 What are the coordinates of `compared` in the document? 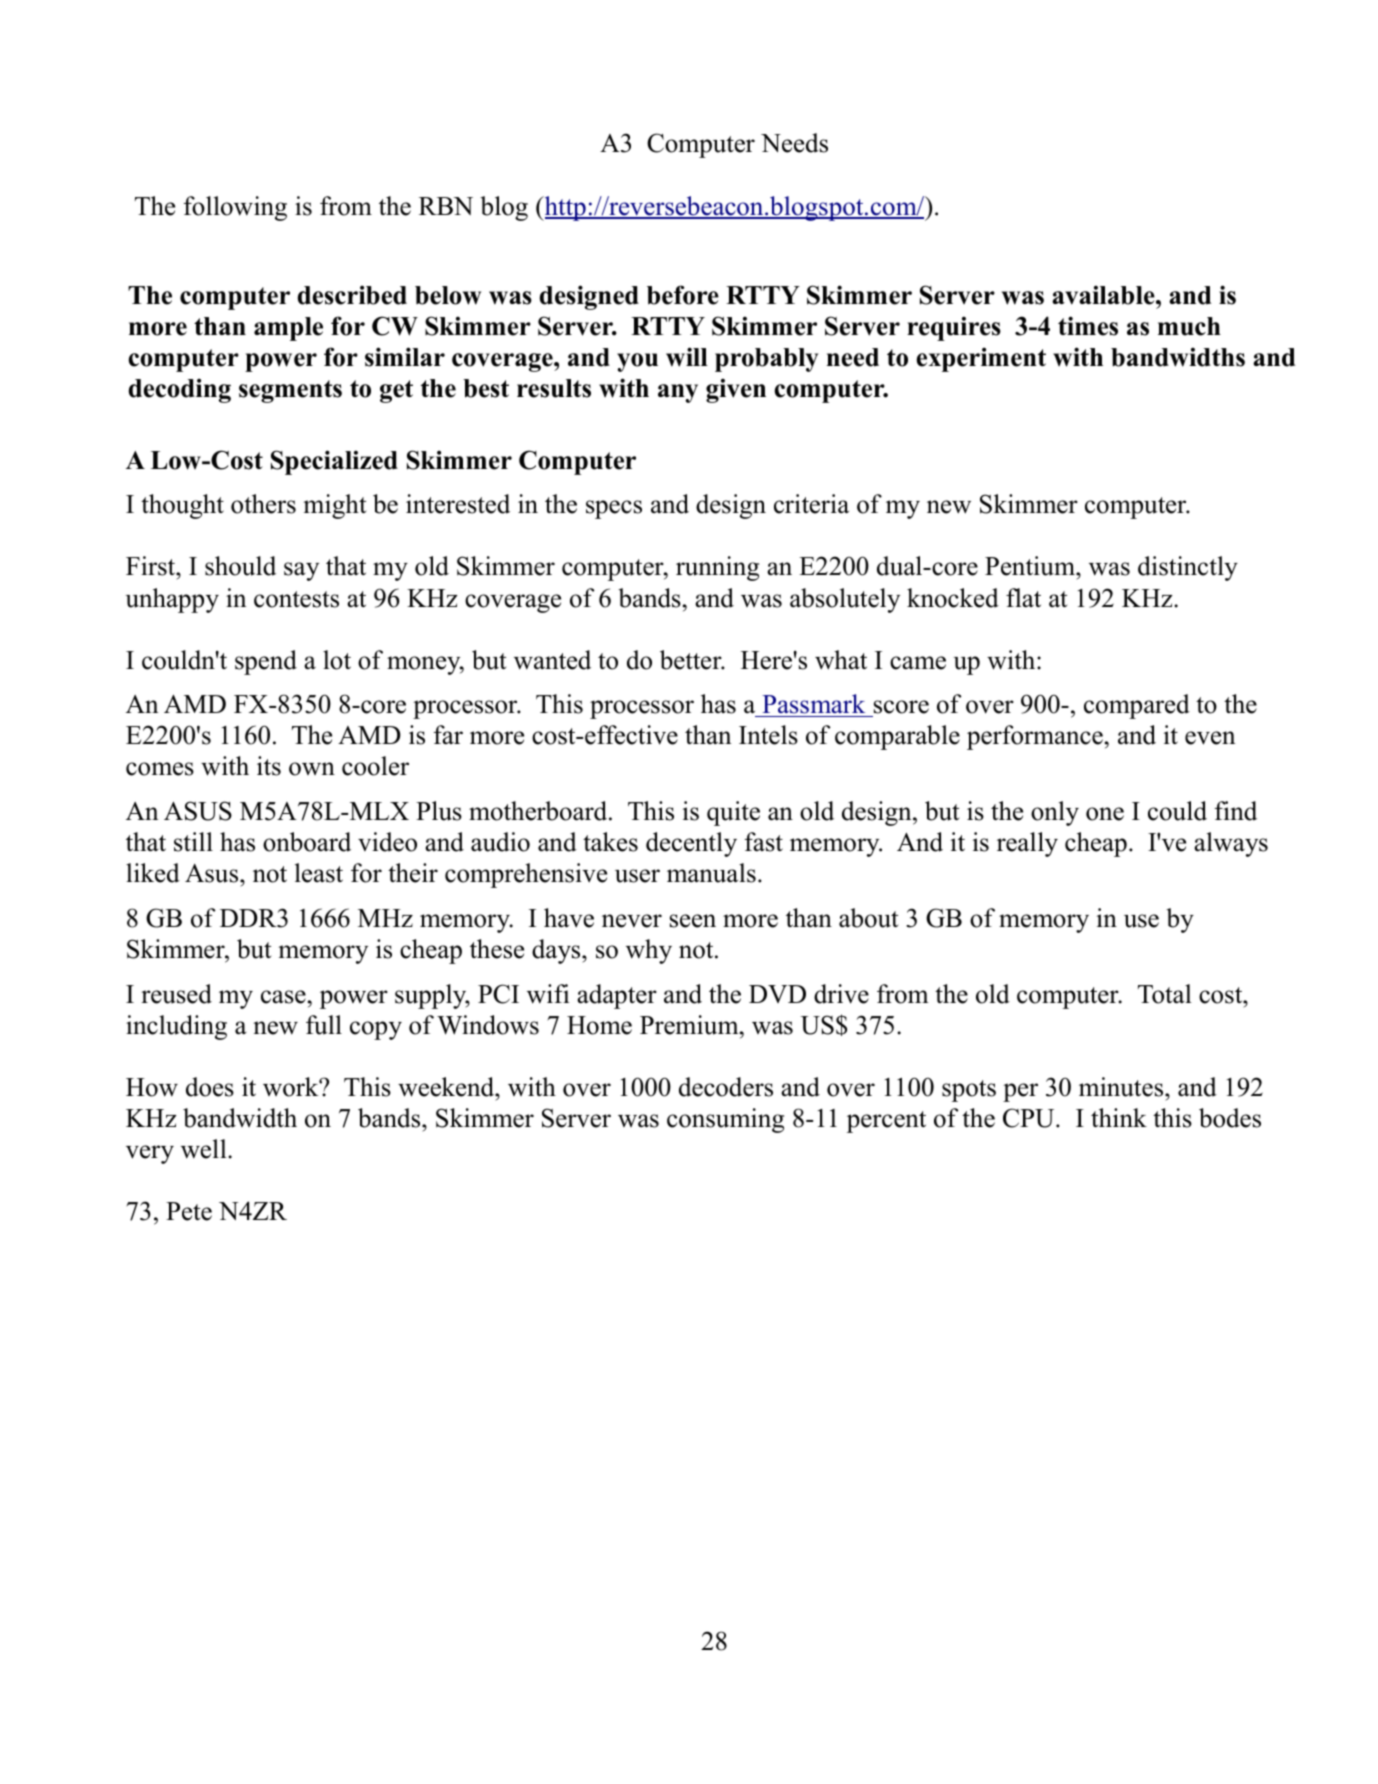 It's located at (1137, 706).
